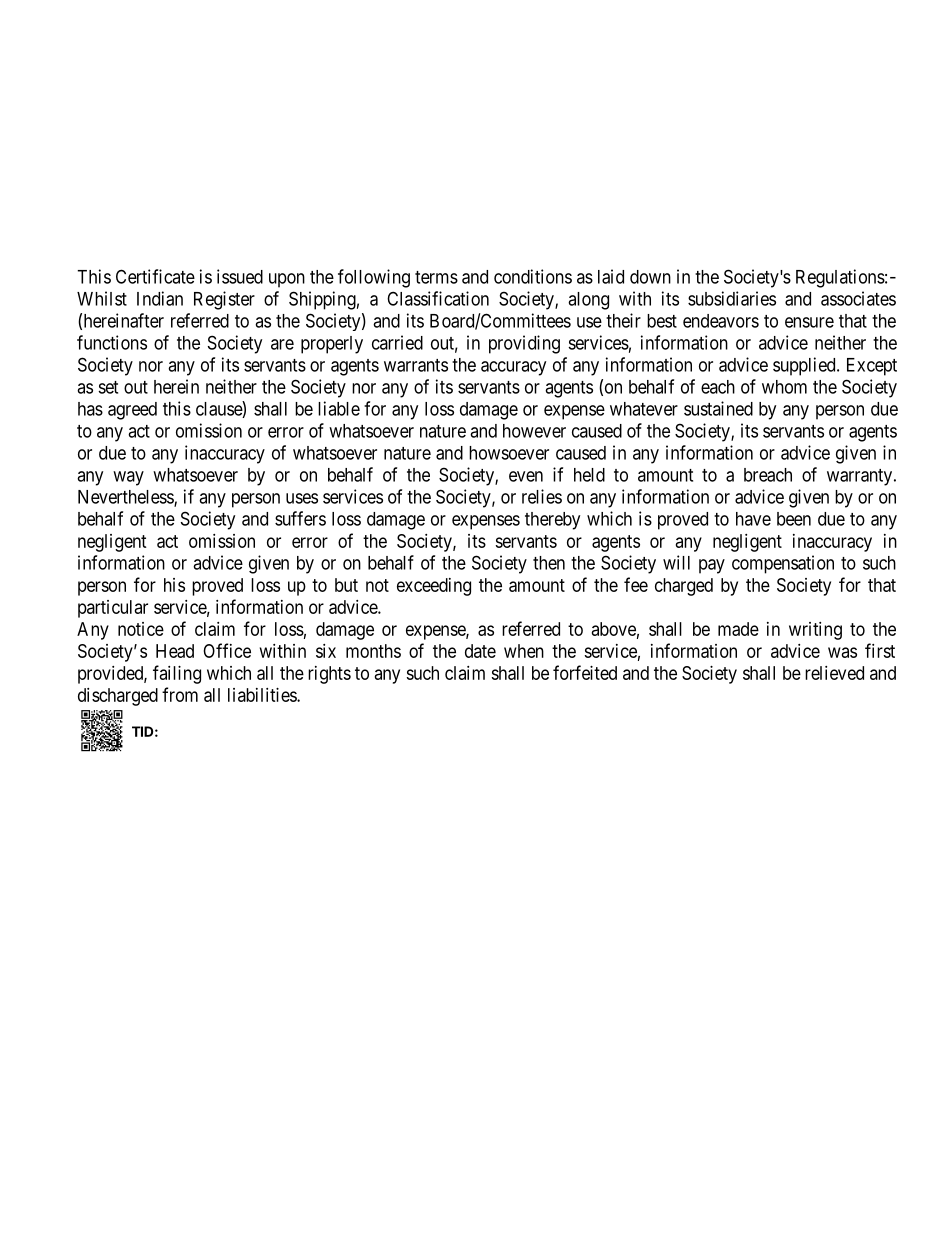  What do you see at coordinates (160, 298) in the document?
I see `Indian` at bounding box center [160, 298].
